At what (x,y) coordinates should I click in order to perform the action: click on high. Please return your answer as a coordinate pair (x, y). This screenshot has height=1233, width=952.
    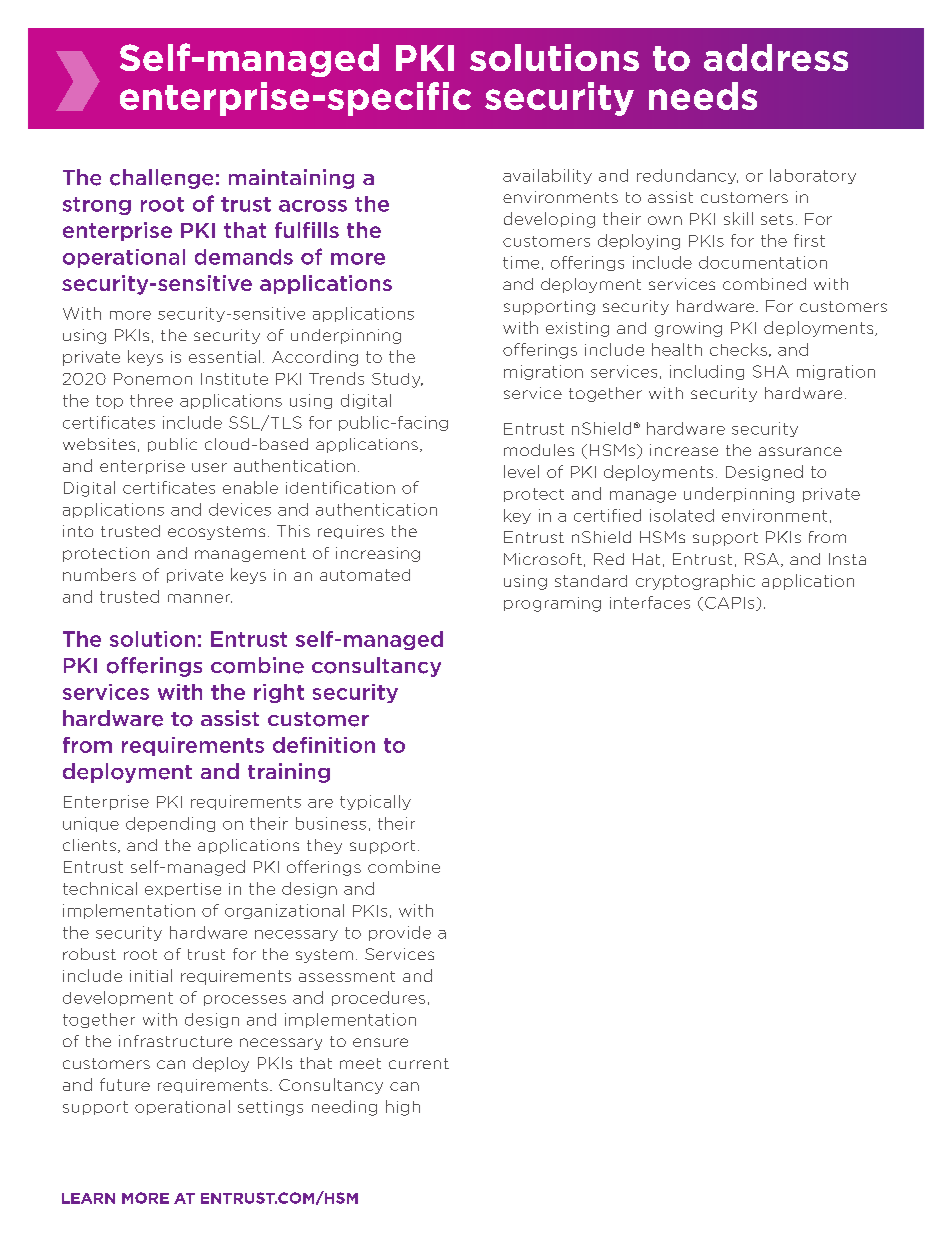
    Looking at the image, I should click on (403, 1108).
